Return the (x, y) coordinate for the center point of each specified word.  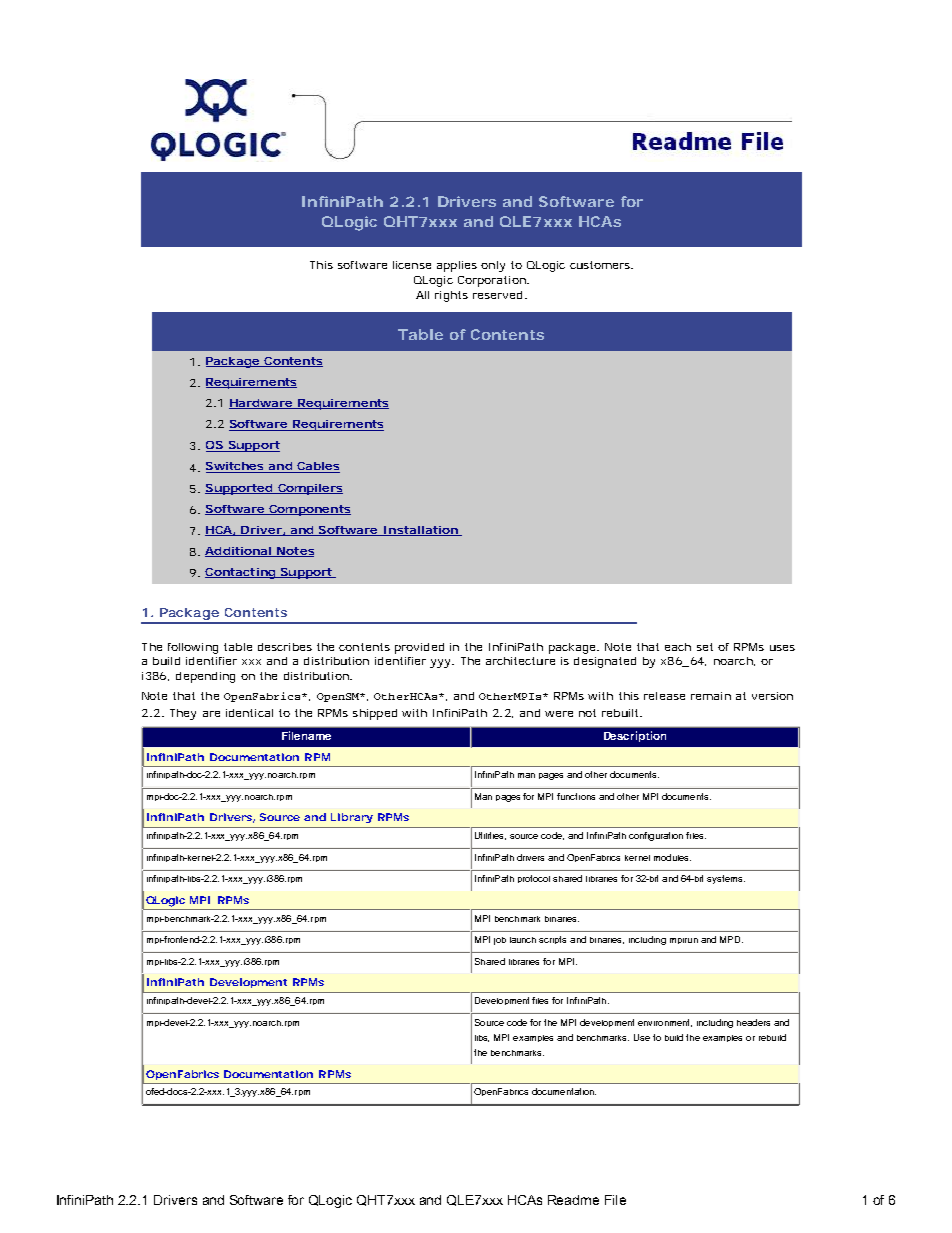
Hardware (261, 404)
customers (601, 265)
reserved (497, 295)
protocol (534, 879)
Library (352, 818)
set (705, 647)
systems (726, 879)
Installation (420, 531)
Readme (573, 1200)
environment (665, 1023)
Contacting (241, 573)
